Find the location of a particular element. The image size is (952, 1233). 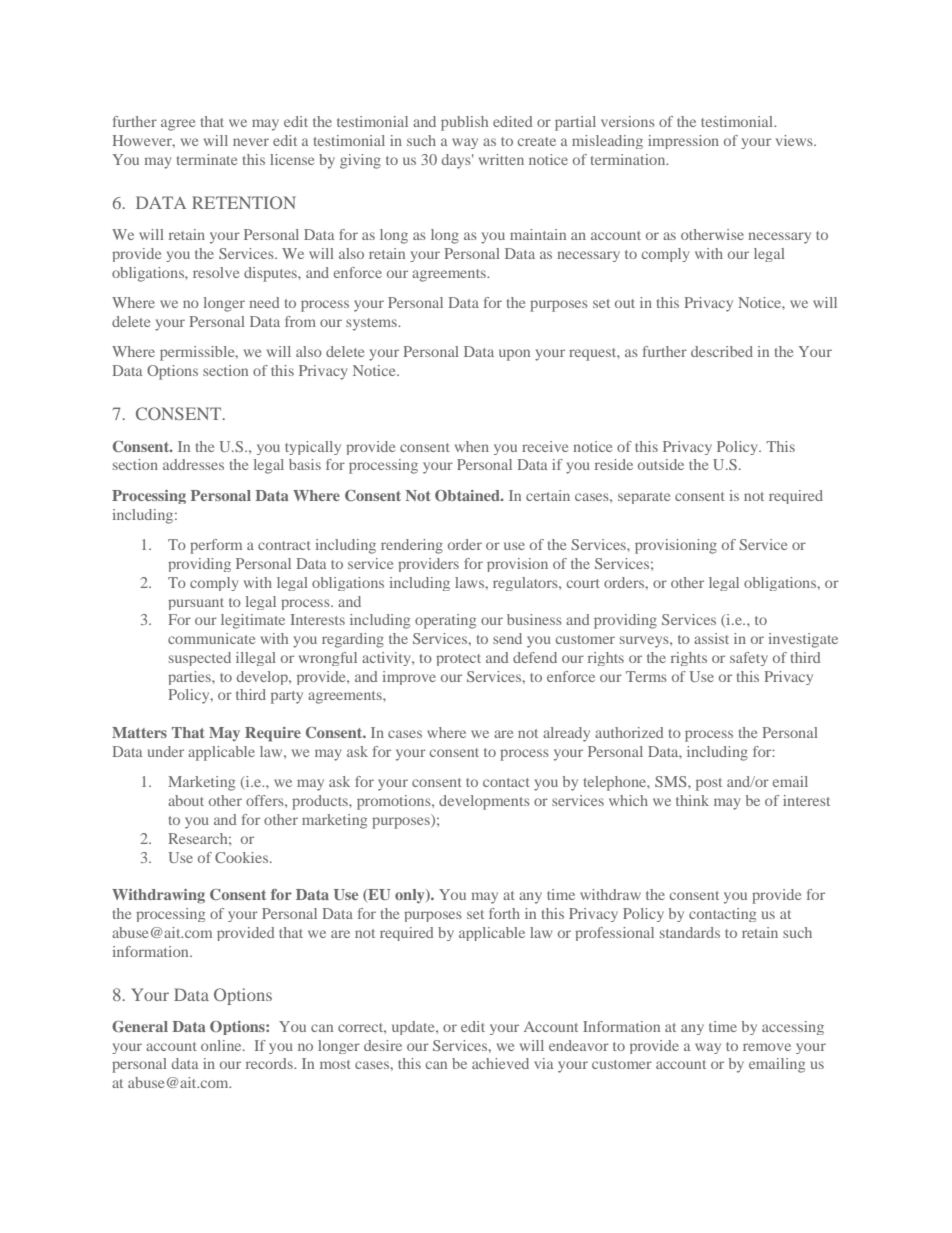

remove is located at coordinates (767, 1047).
